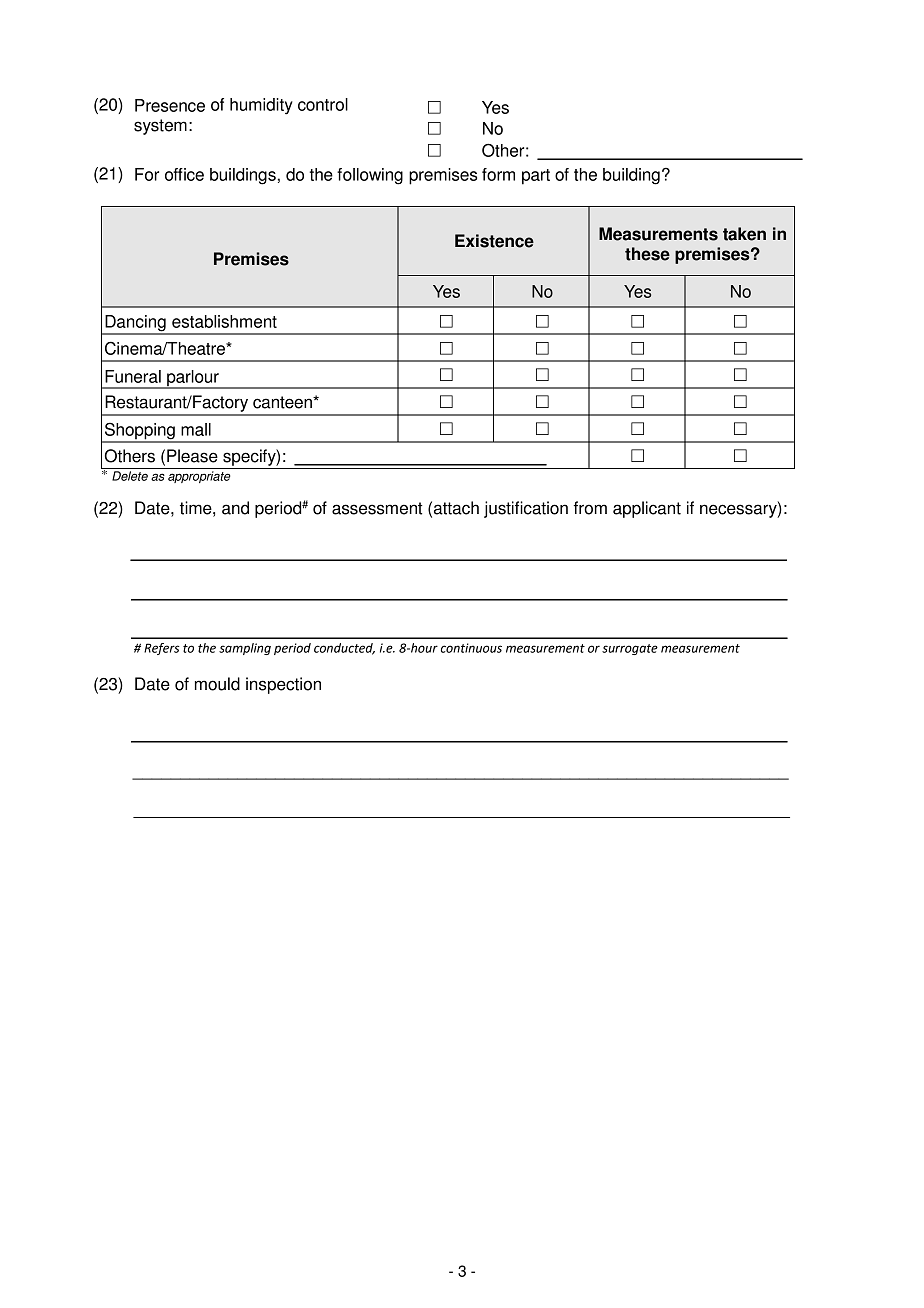 Image resolution: width=924 pixels, height=1308 pixels. What do you see at coordinates (647, 509) in the image?
I see `applicant` at bounding box center [647, 509].
